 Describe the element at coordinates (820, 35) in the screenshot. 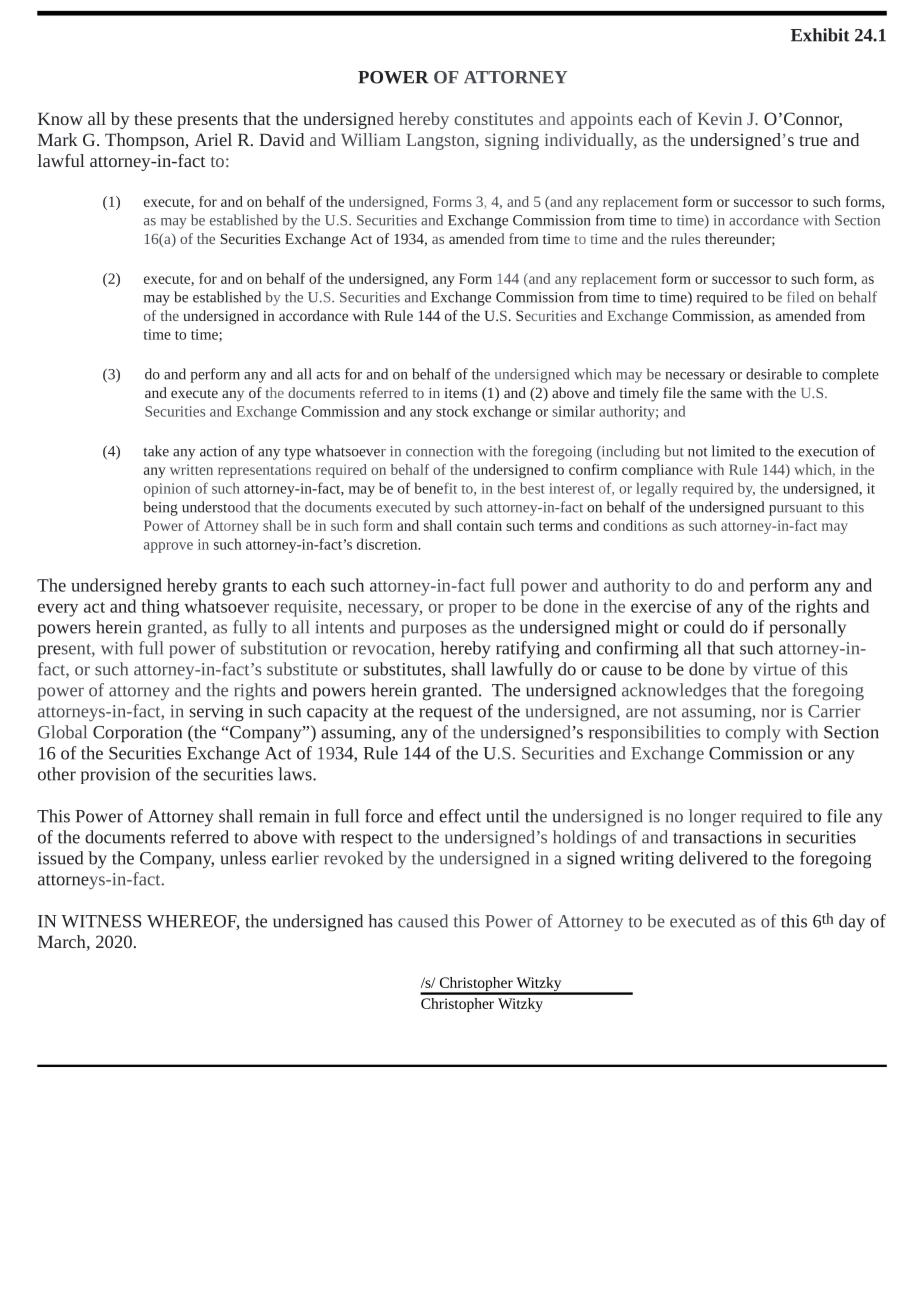

I see `Exhibit` at that location.
